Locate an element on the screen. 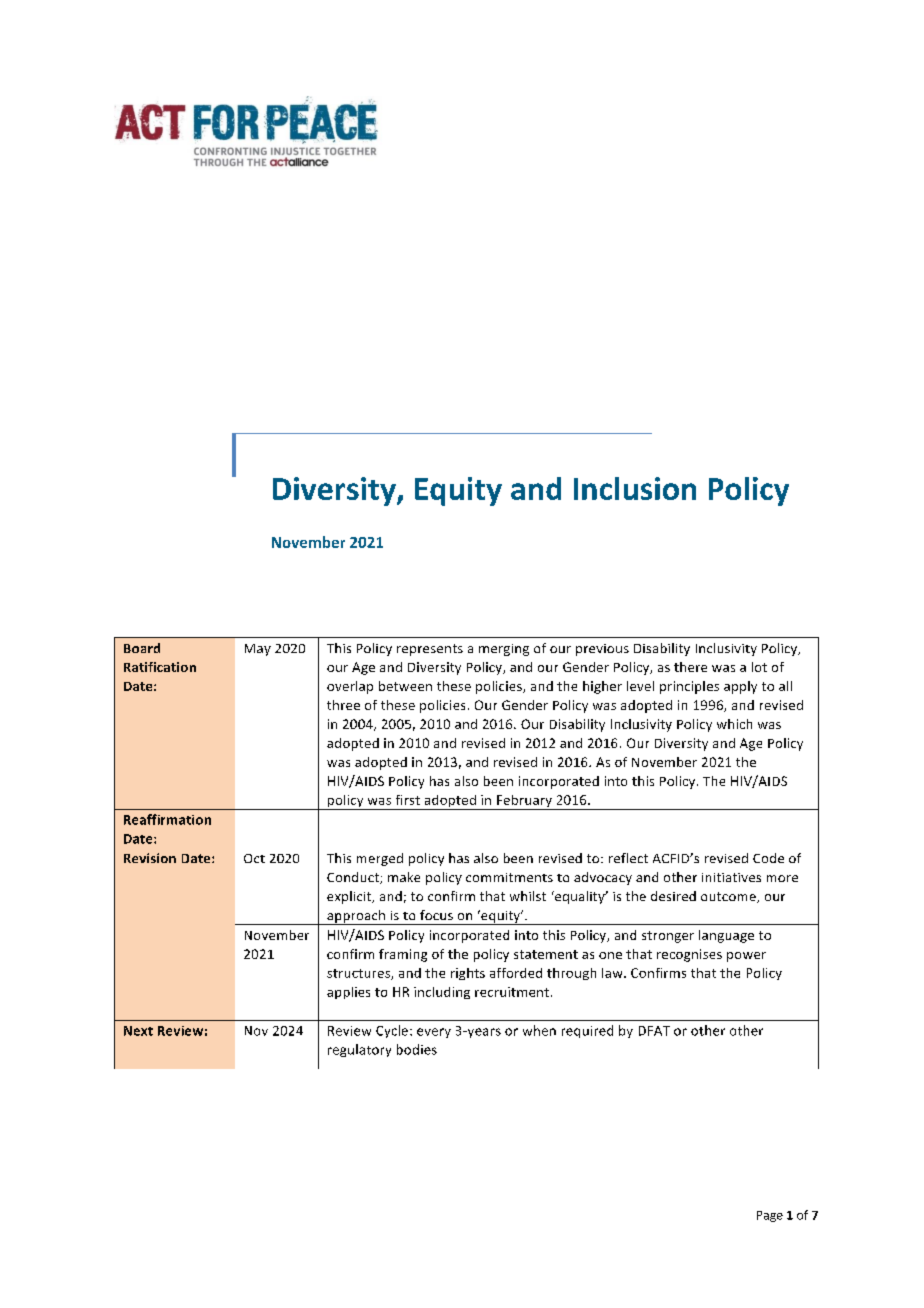  recognises is located at coordinates (689, 955).
